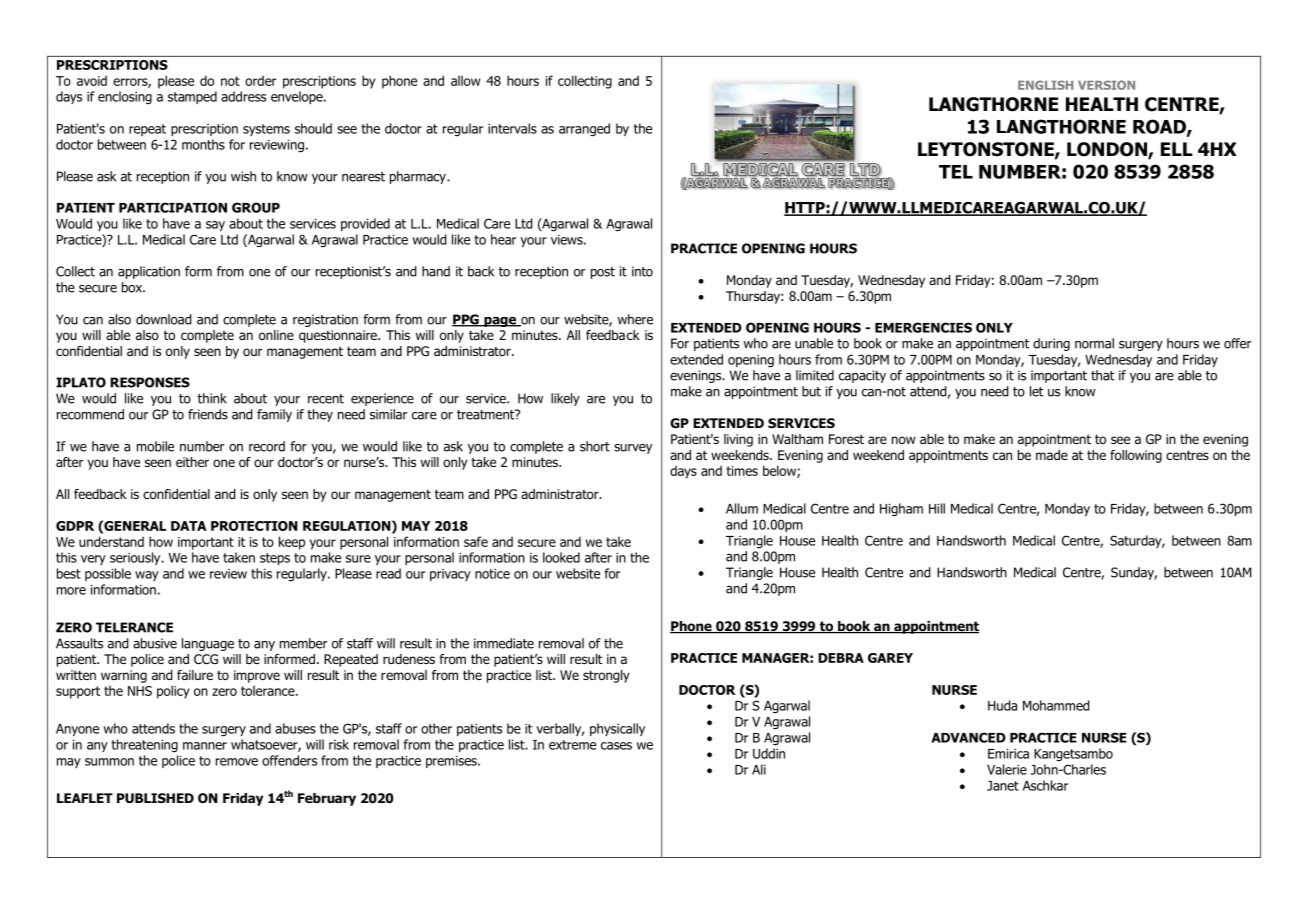 The image size is (1308, 924). What do you see at coordinates (937, 508) in the screenshot?
I see `Hill` at bounding box center [937, 508].
